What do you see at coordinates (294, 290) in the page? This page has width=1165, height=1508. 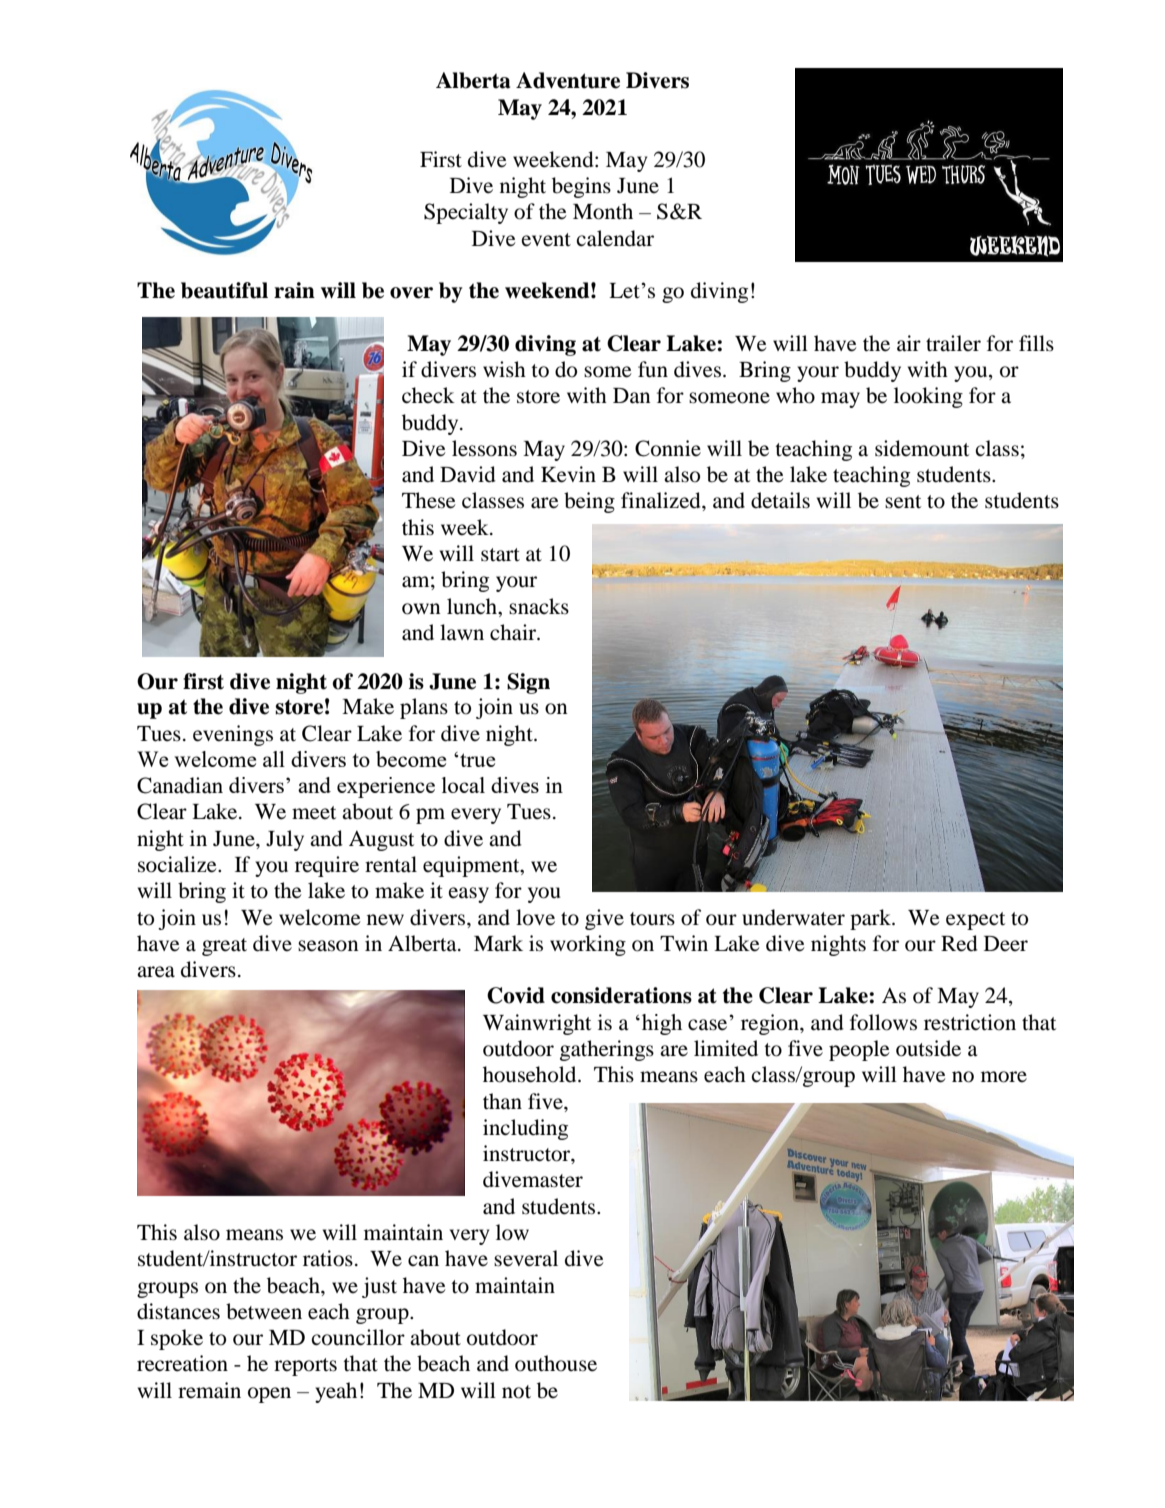 I see `rain` at bounding box center [294, 290].
